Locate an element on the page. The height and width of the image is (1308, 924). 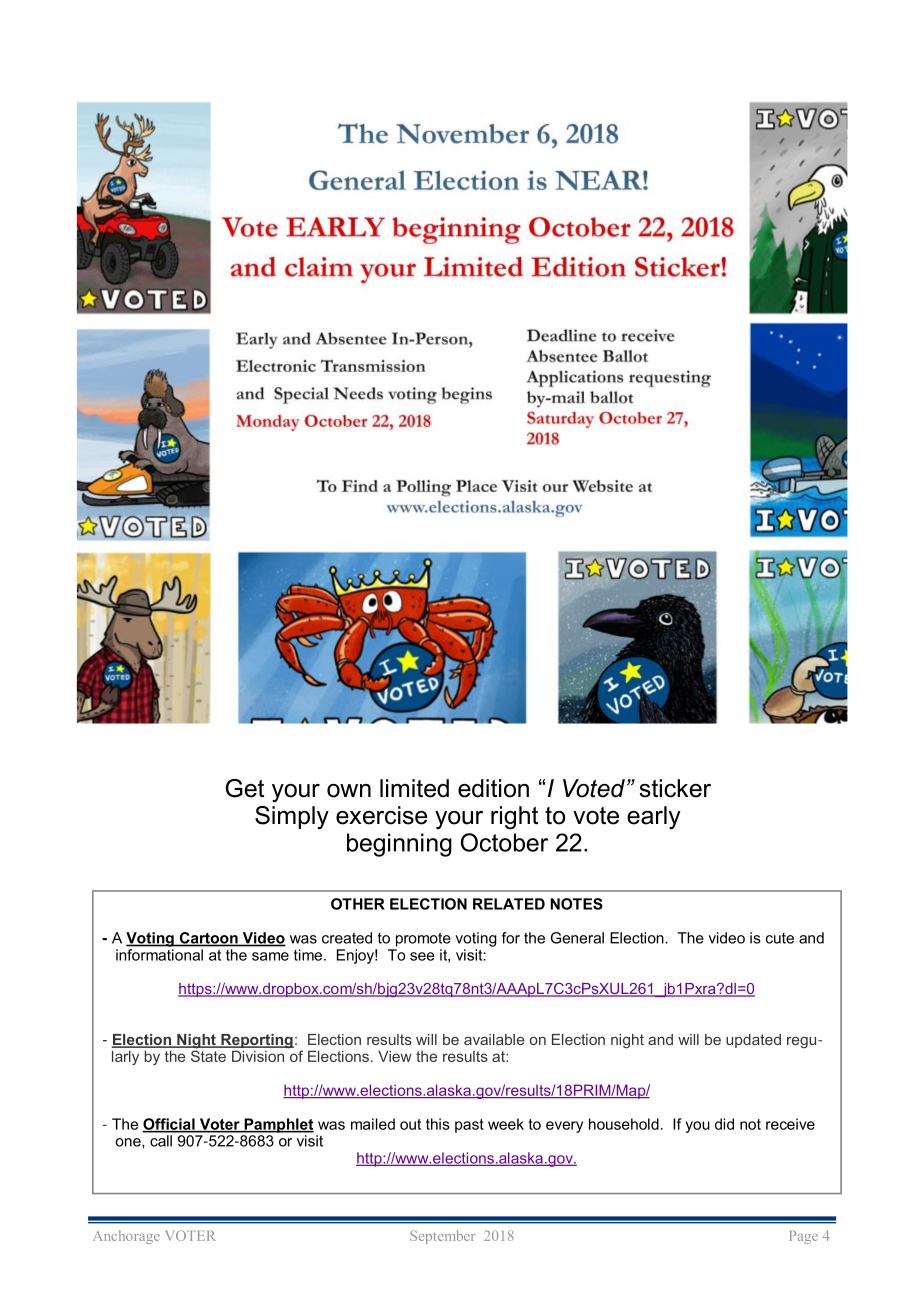
RELATED is located at coordinates (509, 904).
